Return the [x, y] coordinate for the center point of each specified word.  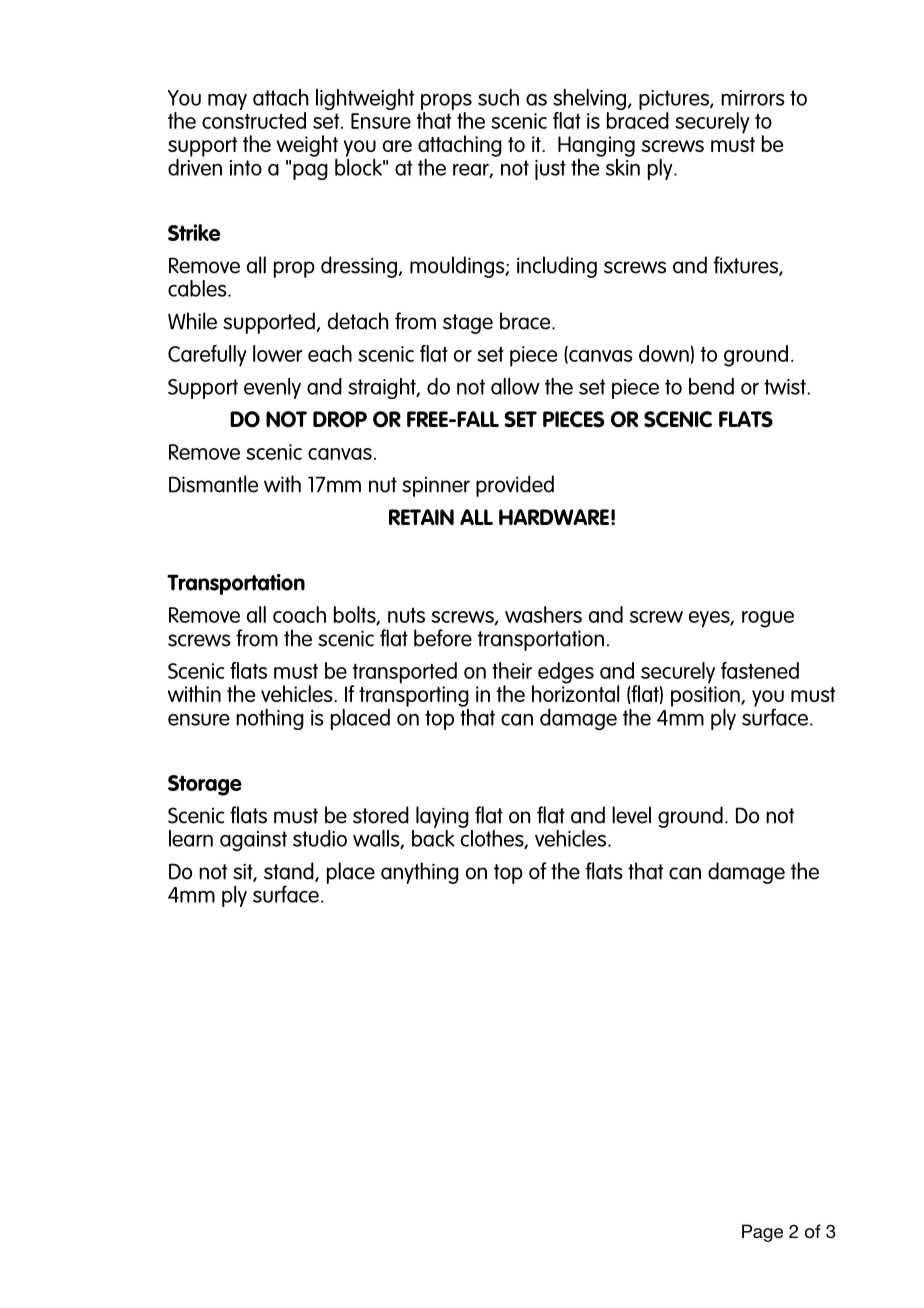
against [253, 841]
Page [762, 1233]
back [433, 837]
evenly [272, 388]
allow [515, 386]
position [706, 697]
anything [420, 873]
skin [623, 166]
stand [290, 872]
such [498, 97]
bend [711, 386]
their [512, 670]
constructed [254, 120]
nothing [270, 719]
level [631, 815]
